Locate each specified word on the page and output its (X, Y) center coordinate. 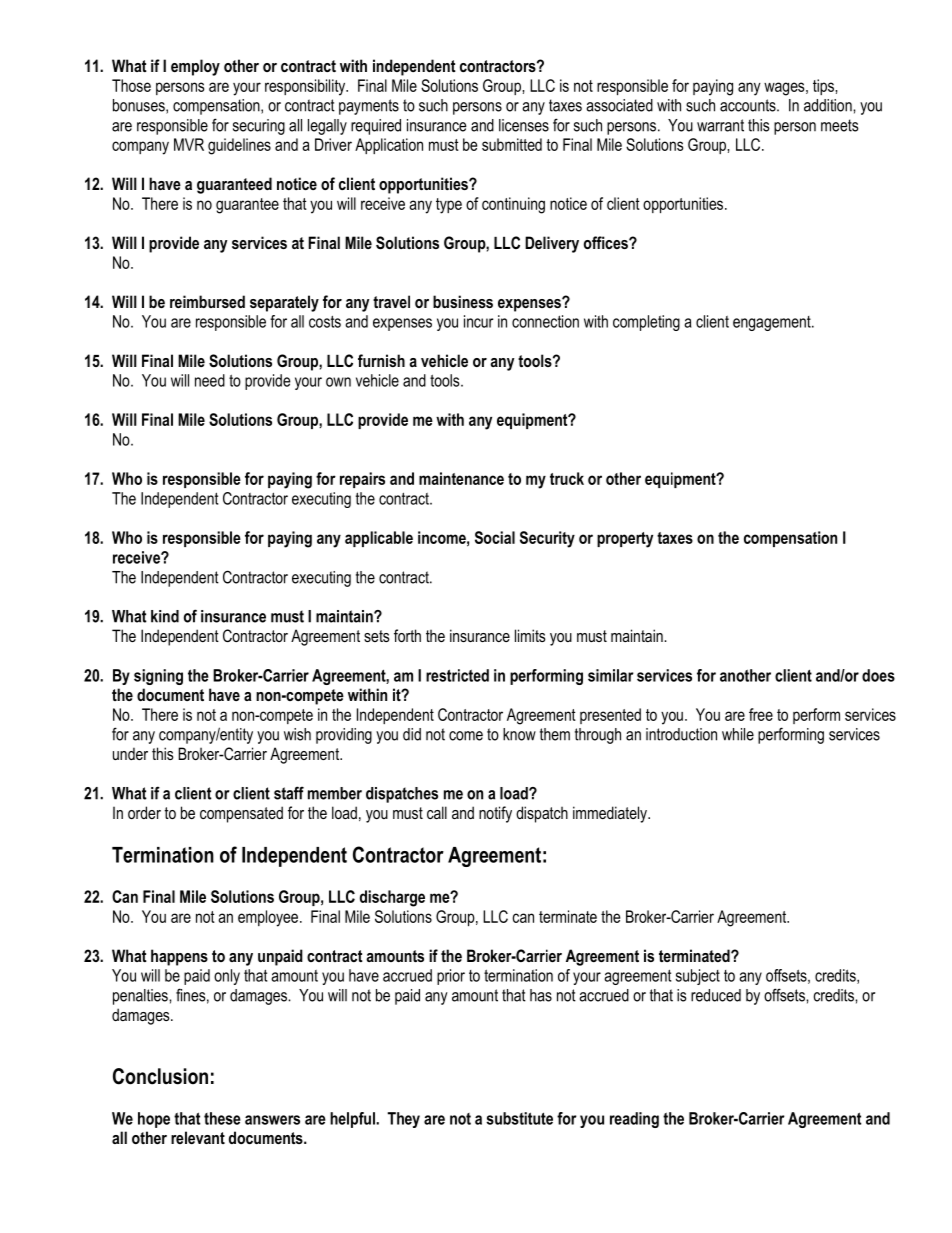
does (878, 675)
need (210, 380)
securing (259, 127)
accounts (749, 105)
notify (495, 814)
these (222, 1118)
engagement (773, 323)
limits (530, 635)
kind (165, 616)
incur (478, 321)
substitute (519, 1118)
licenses (524, 125)
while (738, 734)
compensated (241, 814)
